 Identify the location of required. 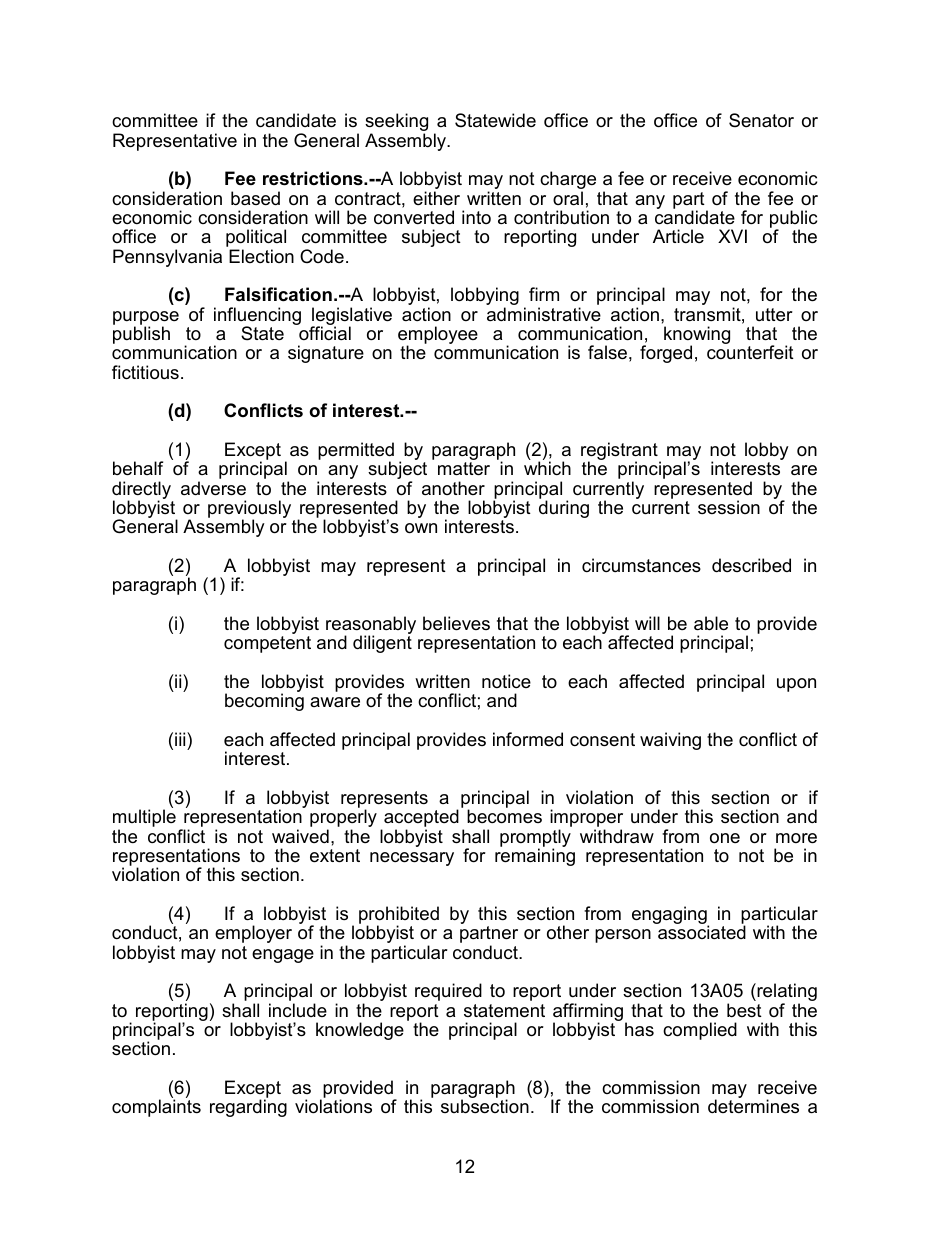
(448, 992).
